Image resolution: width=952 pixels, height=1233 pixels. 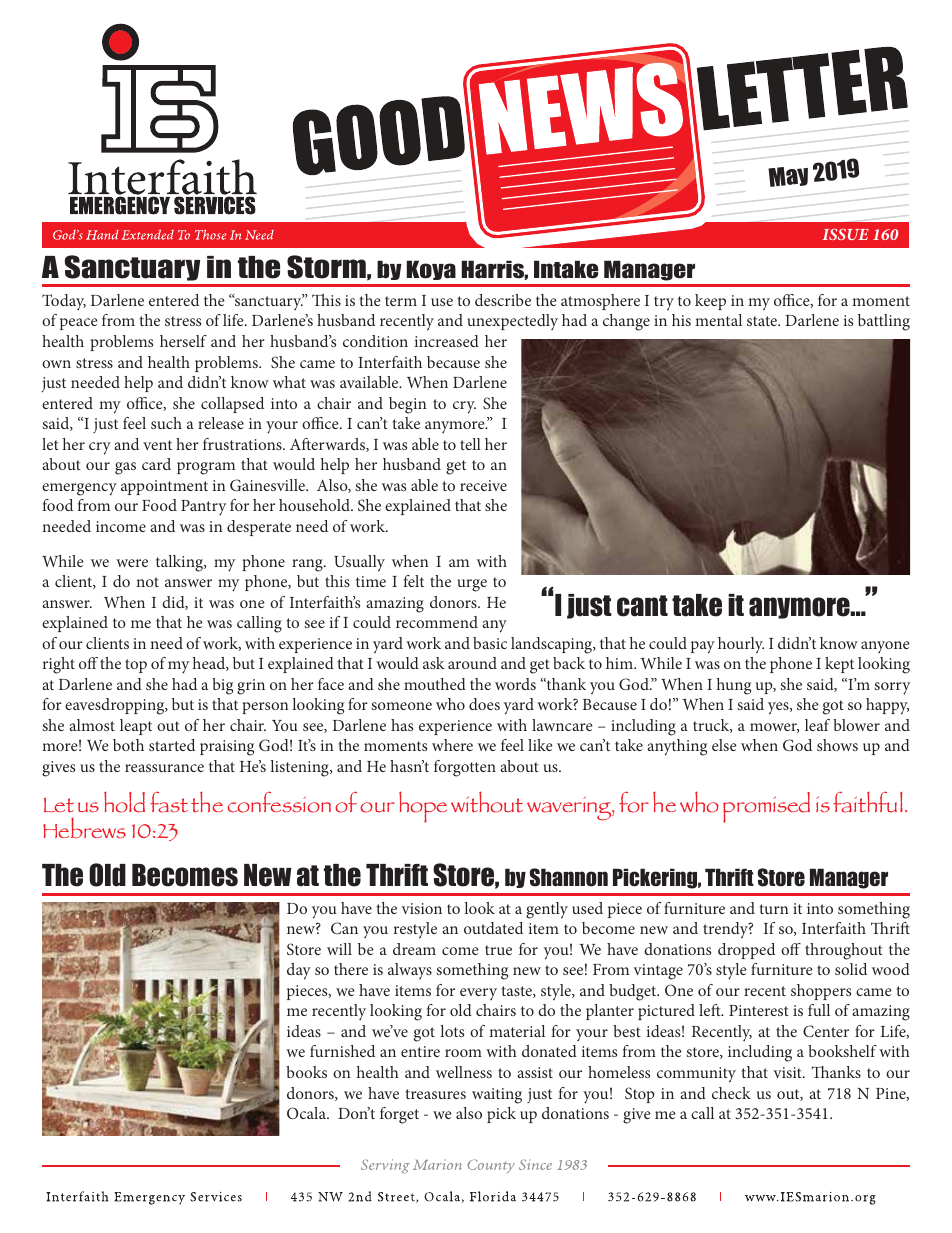 I want to click on Today, so click(x=64, y=302).
